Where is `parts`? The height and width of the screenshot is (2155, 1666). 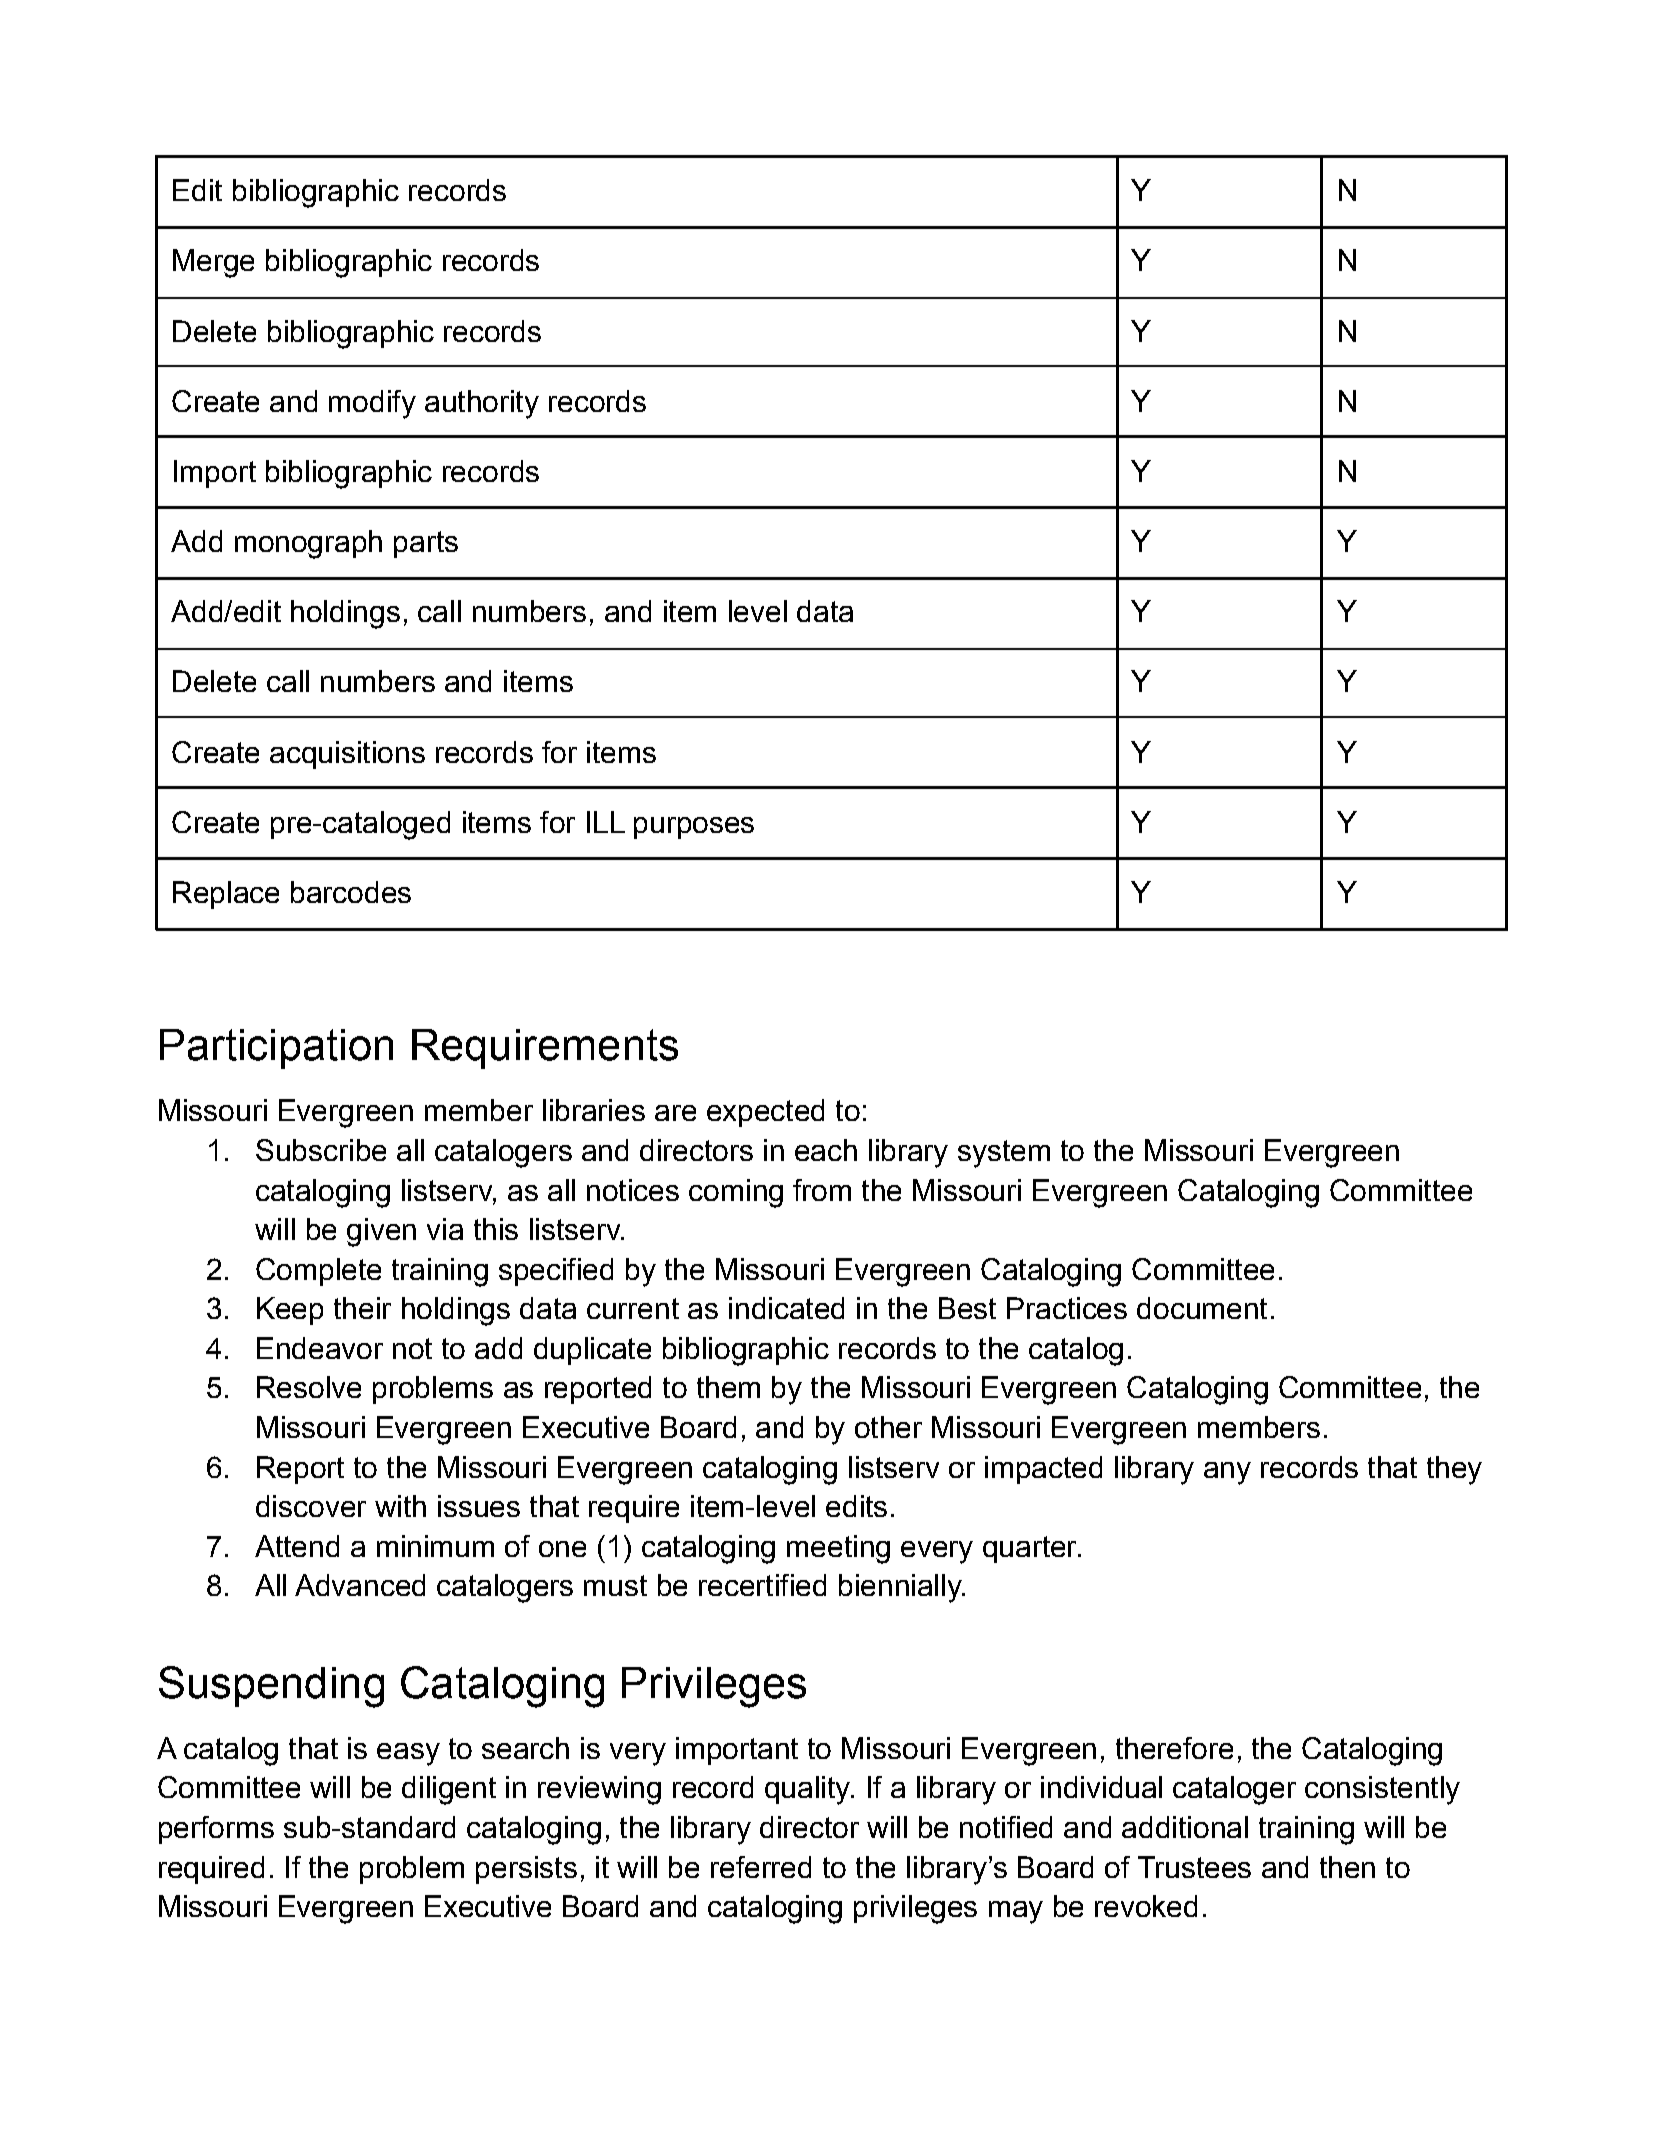
parts is located at coordinates (426, 544).
